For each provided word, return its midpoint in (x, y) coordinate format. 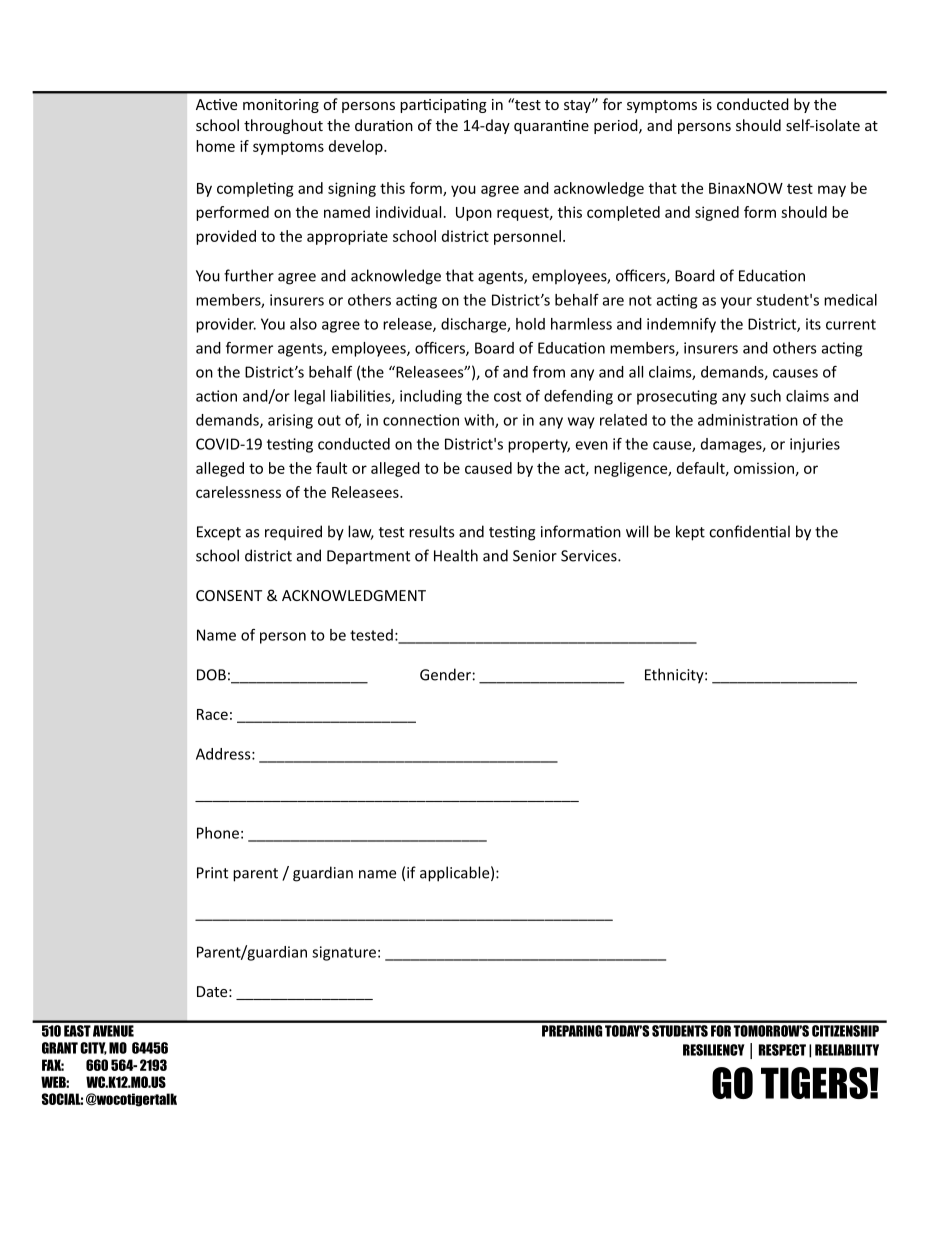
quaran (539, 128)
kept (690, 533)
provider (226, 325)
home (215, 146)
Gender (445, 674)
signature (344, 953)
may (832, 191)
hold (530, 324)
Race (212, 714)
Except (219, 533)
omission (764, 468)
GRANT (60, 1048)
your (736, 303)
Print (212, 873)
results (431, 531)
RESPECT (782, 1050)
